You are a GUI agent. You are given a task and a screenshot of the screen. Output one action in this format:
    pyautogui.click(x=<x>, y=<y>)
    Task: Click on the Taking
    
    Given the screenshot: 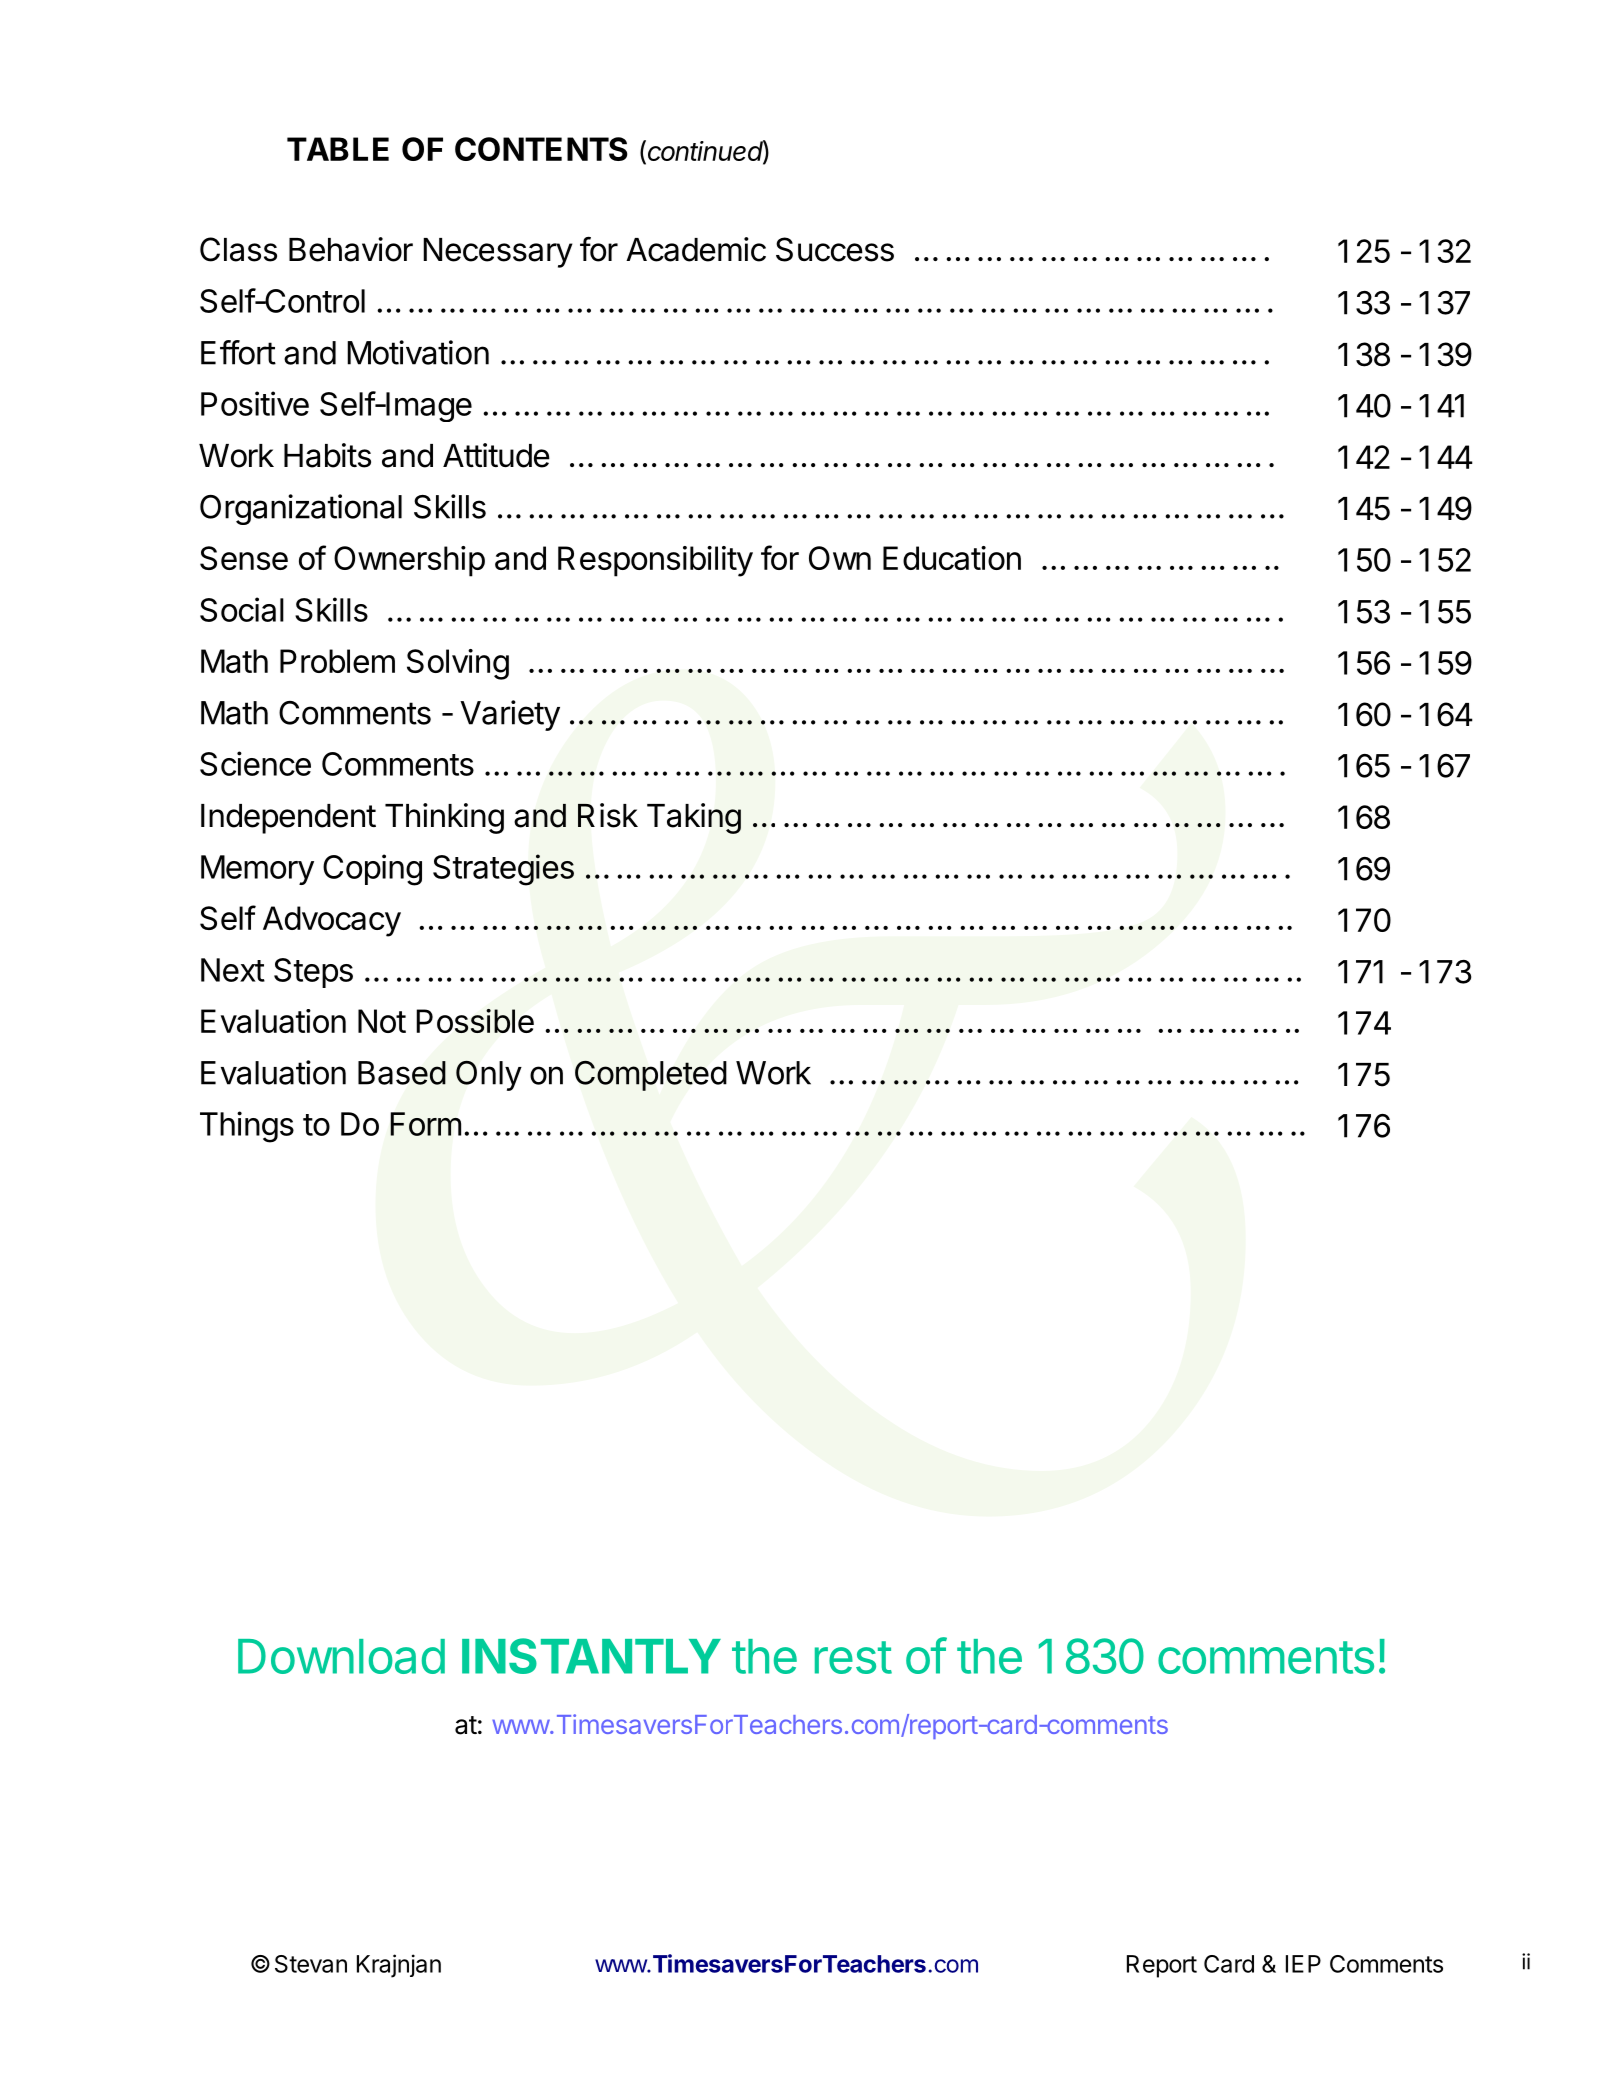 What is the action you would take?
    pyautogui.click(x=694, y=818)
